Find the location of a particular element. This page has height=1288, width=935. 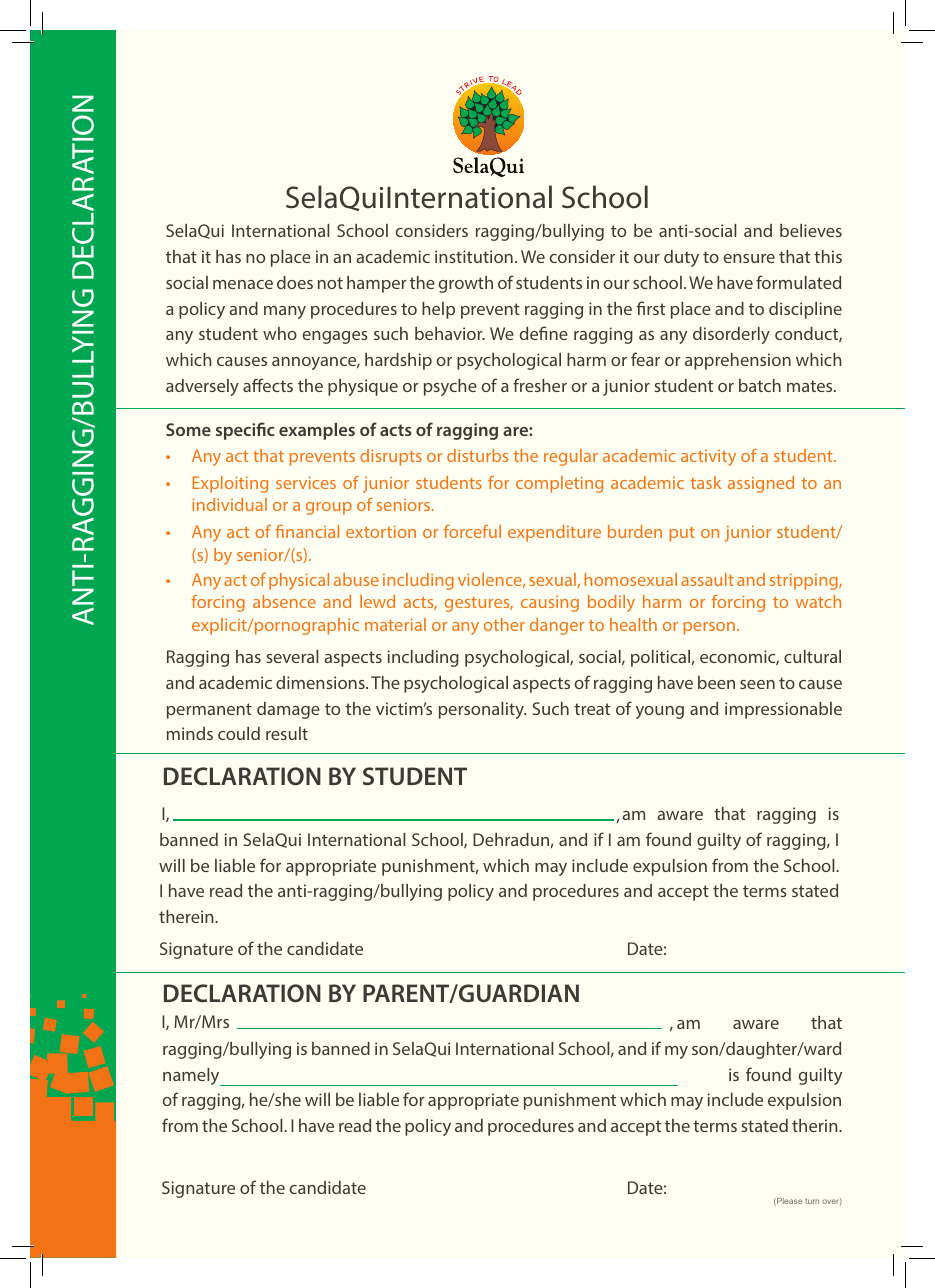

namely is located at coordinates (192, 1077).
